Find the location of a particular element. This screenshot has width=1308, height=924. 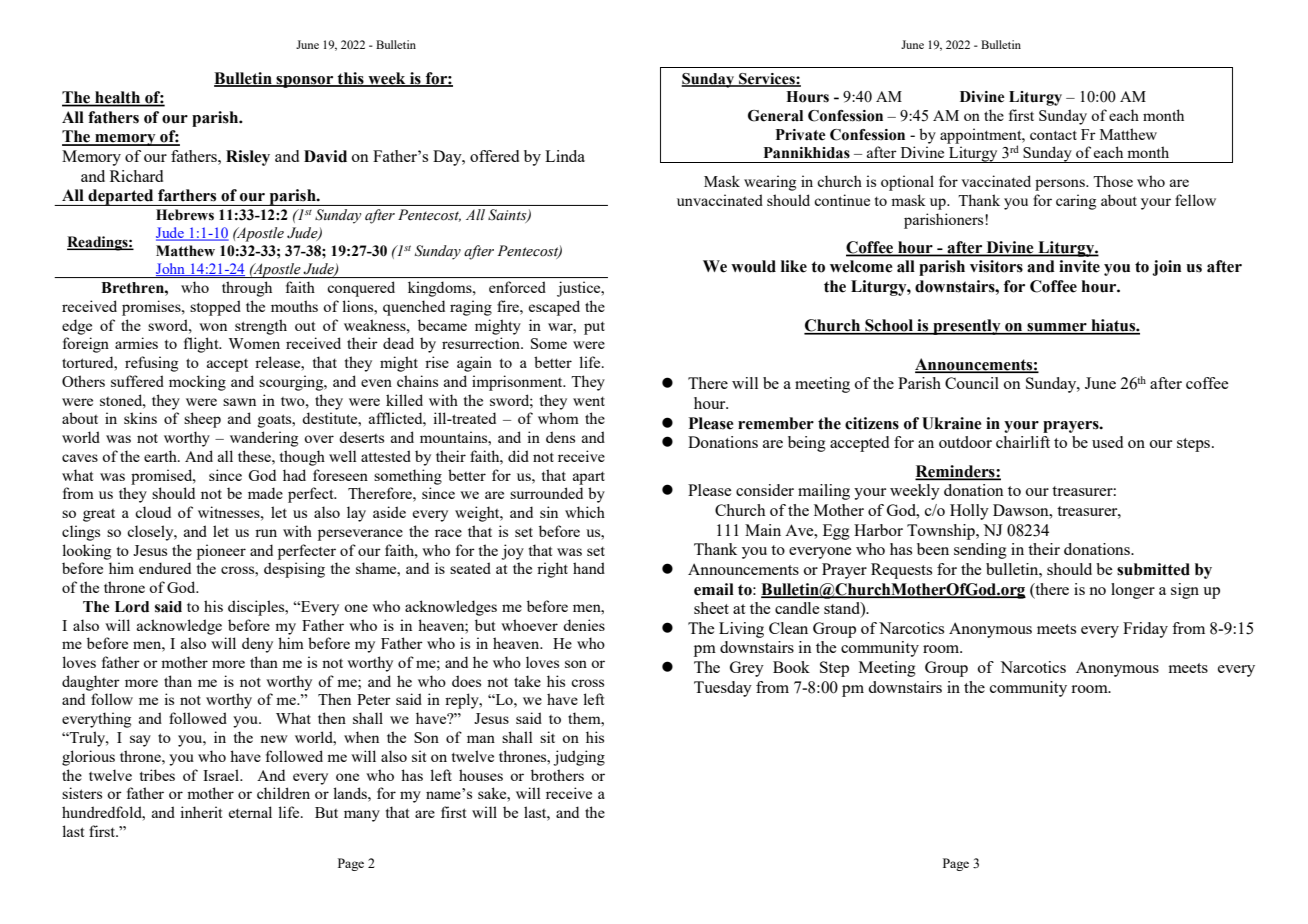

chairlift is located at coordinates (1023, 442).
